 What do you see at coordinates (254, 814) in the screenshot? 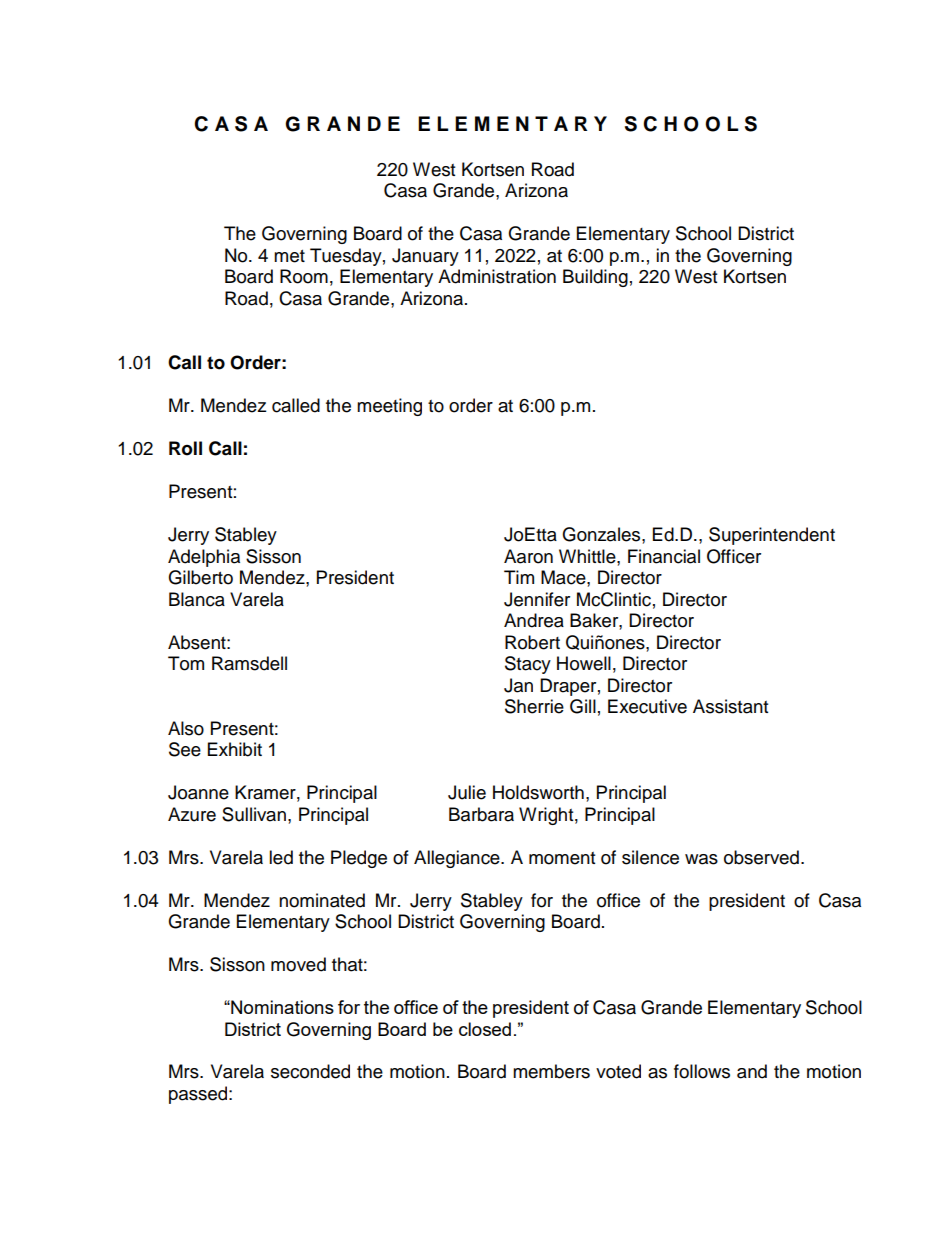
I see `Sullivan` at bounding box center [254, 814].
